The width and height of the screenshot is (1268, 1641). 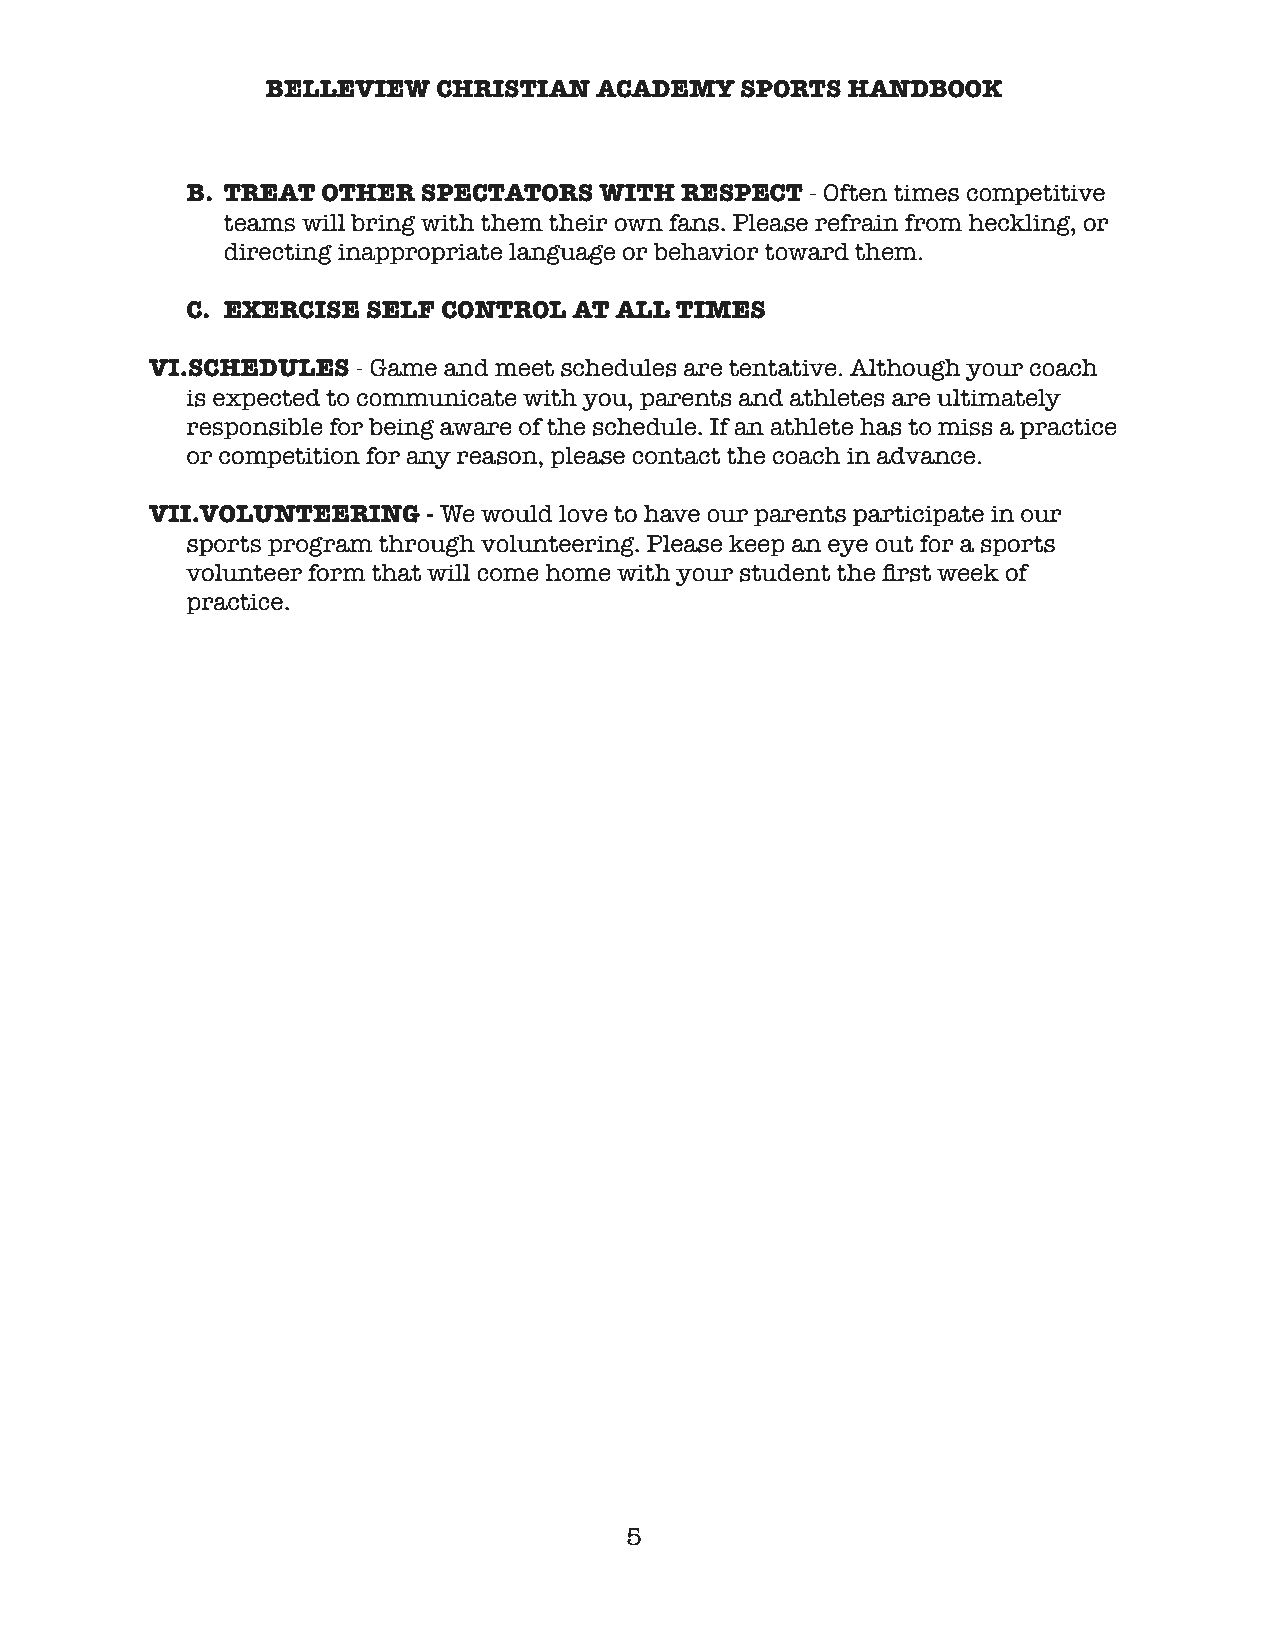 I want to click on form, so click(x=337, y=573).
